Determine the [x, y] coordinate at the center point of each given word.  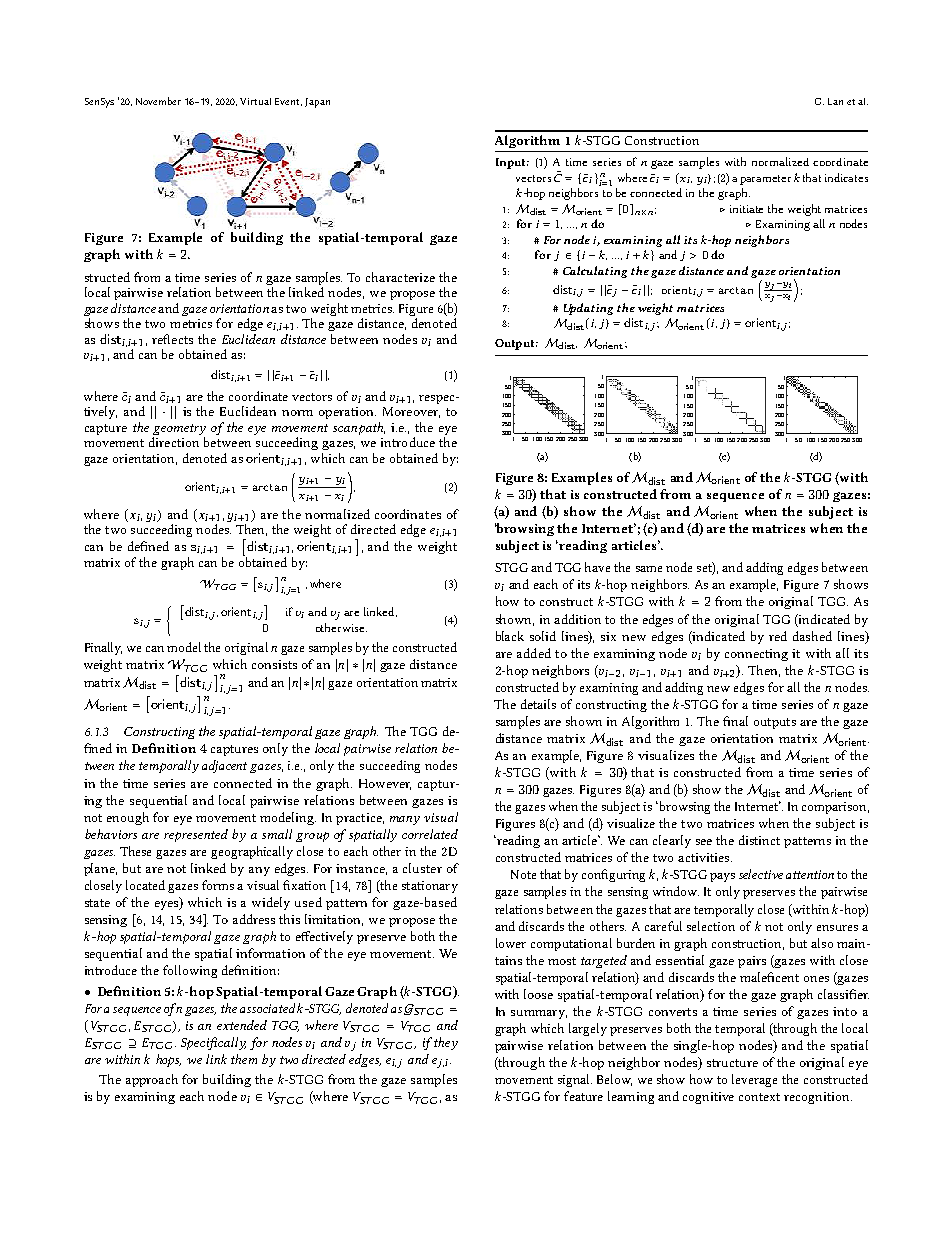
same [649, 569]
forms [218, 885]
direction [174, 442]
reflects [172, 339]
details [538, 704]
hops [168, 1060]
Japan [317, 103]
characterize [400, 277]
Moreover [411, 412]
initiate [746, 209]
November [158, 101]
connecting [756, 655]
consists [274, 664]
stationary [430, 887]
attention [810, 874]
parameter [765, 180]
